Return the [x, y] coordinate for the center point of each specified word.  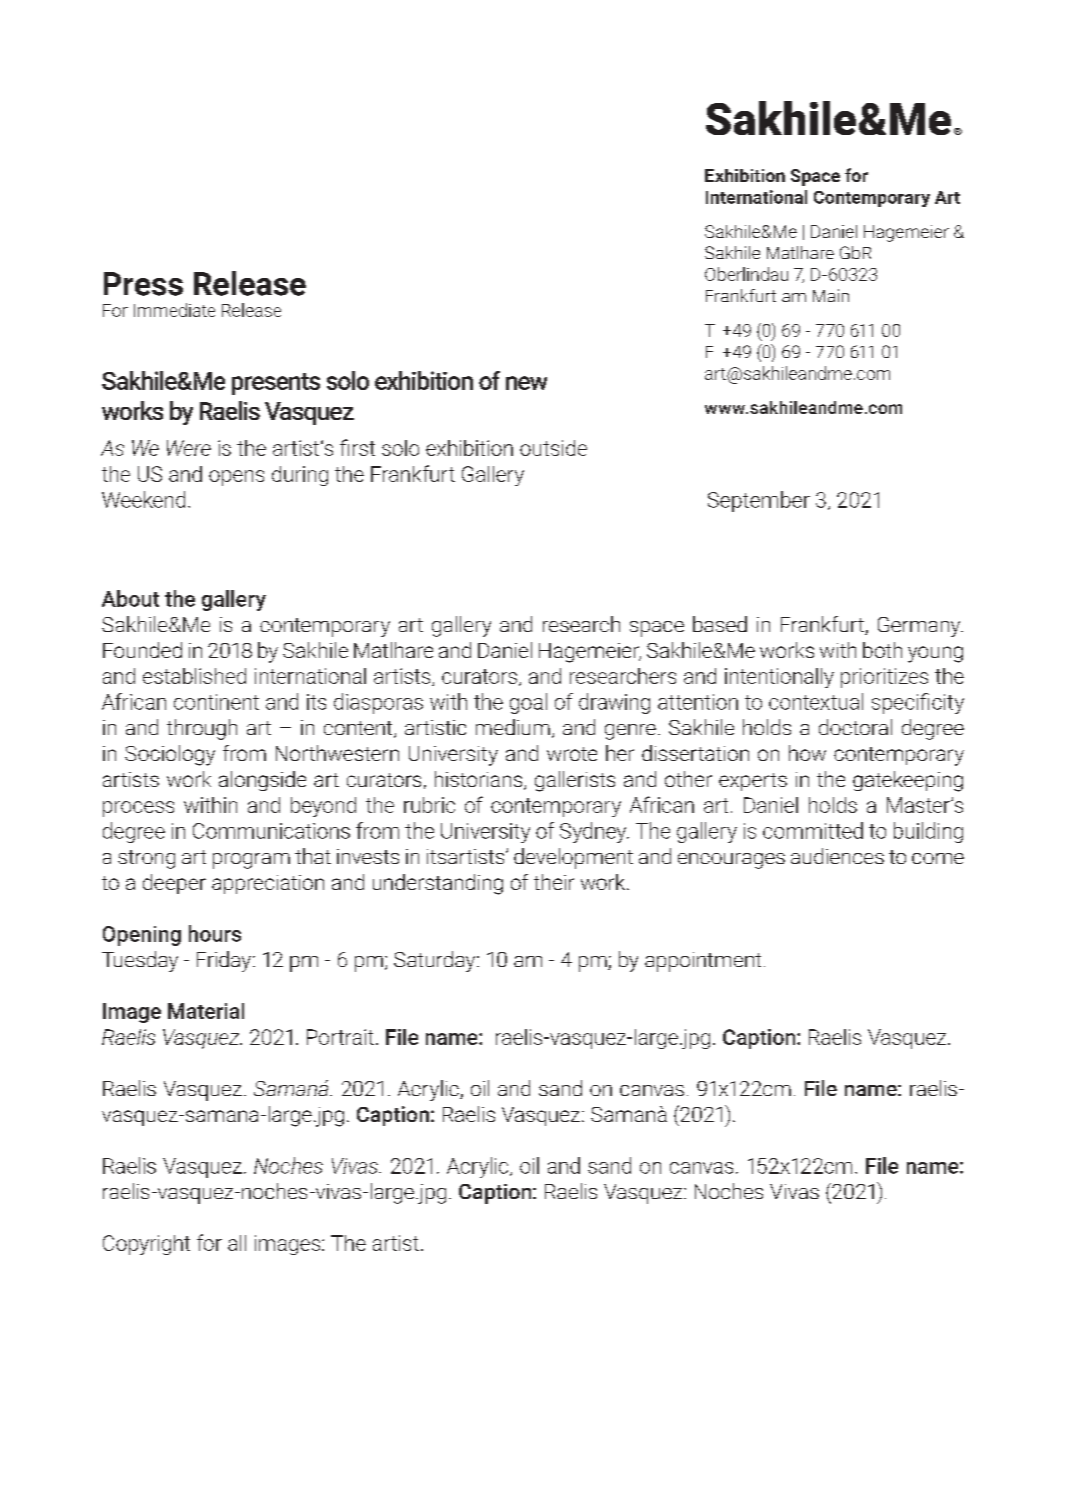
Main [831, 295]
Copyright [146, 1245]
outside [553, 448]
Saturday [436, 961]
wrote [572, 754]
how [807, 753]
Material [206, 1011]
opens [236, 478]
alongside [262, 781]
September [759, 501]
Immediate [174, 310]
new [526, 383]
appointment [703, 962]
